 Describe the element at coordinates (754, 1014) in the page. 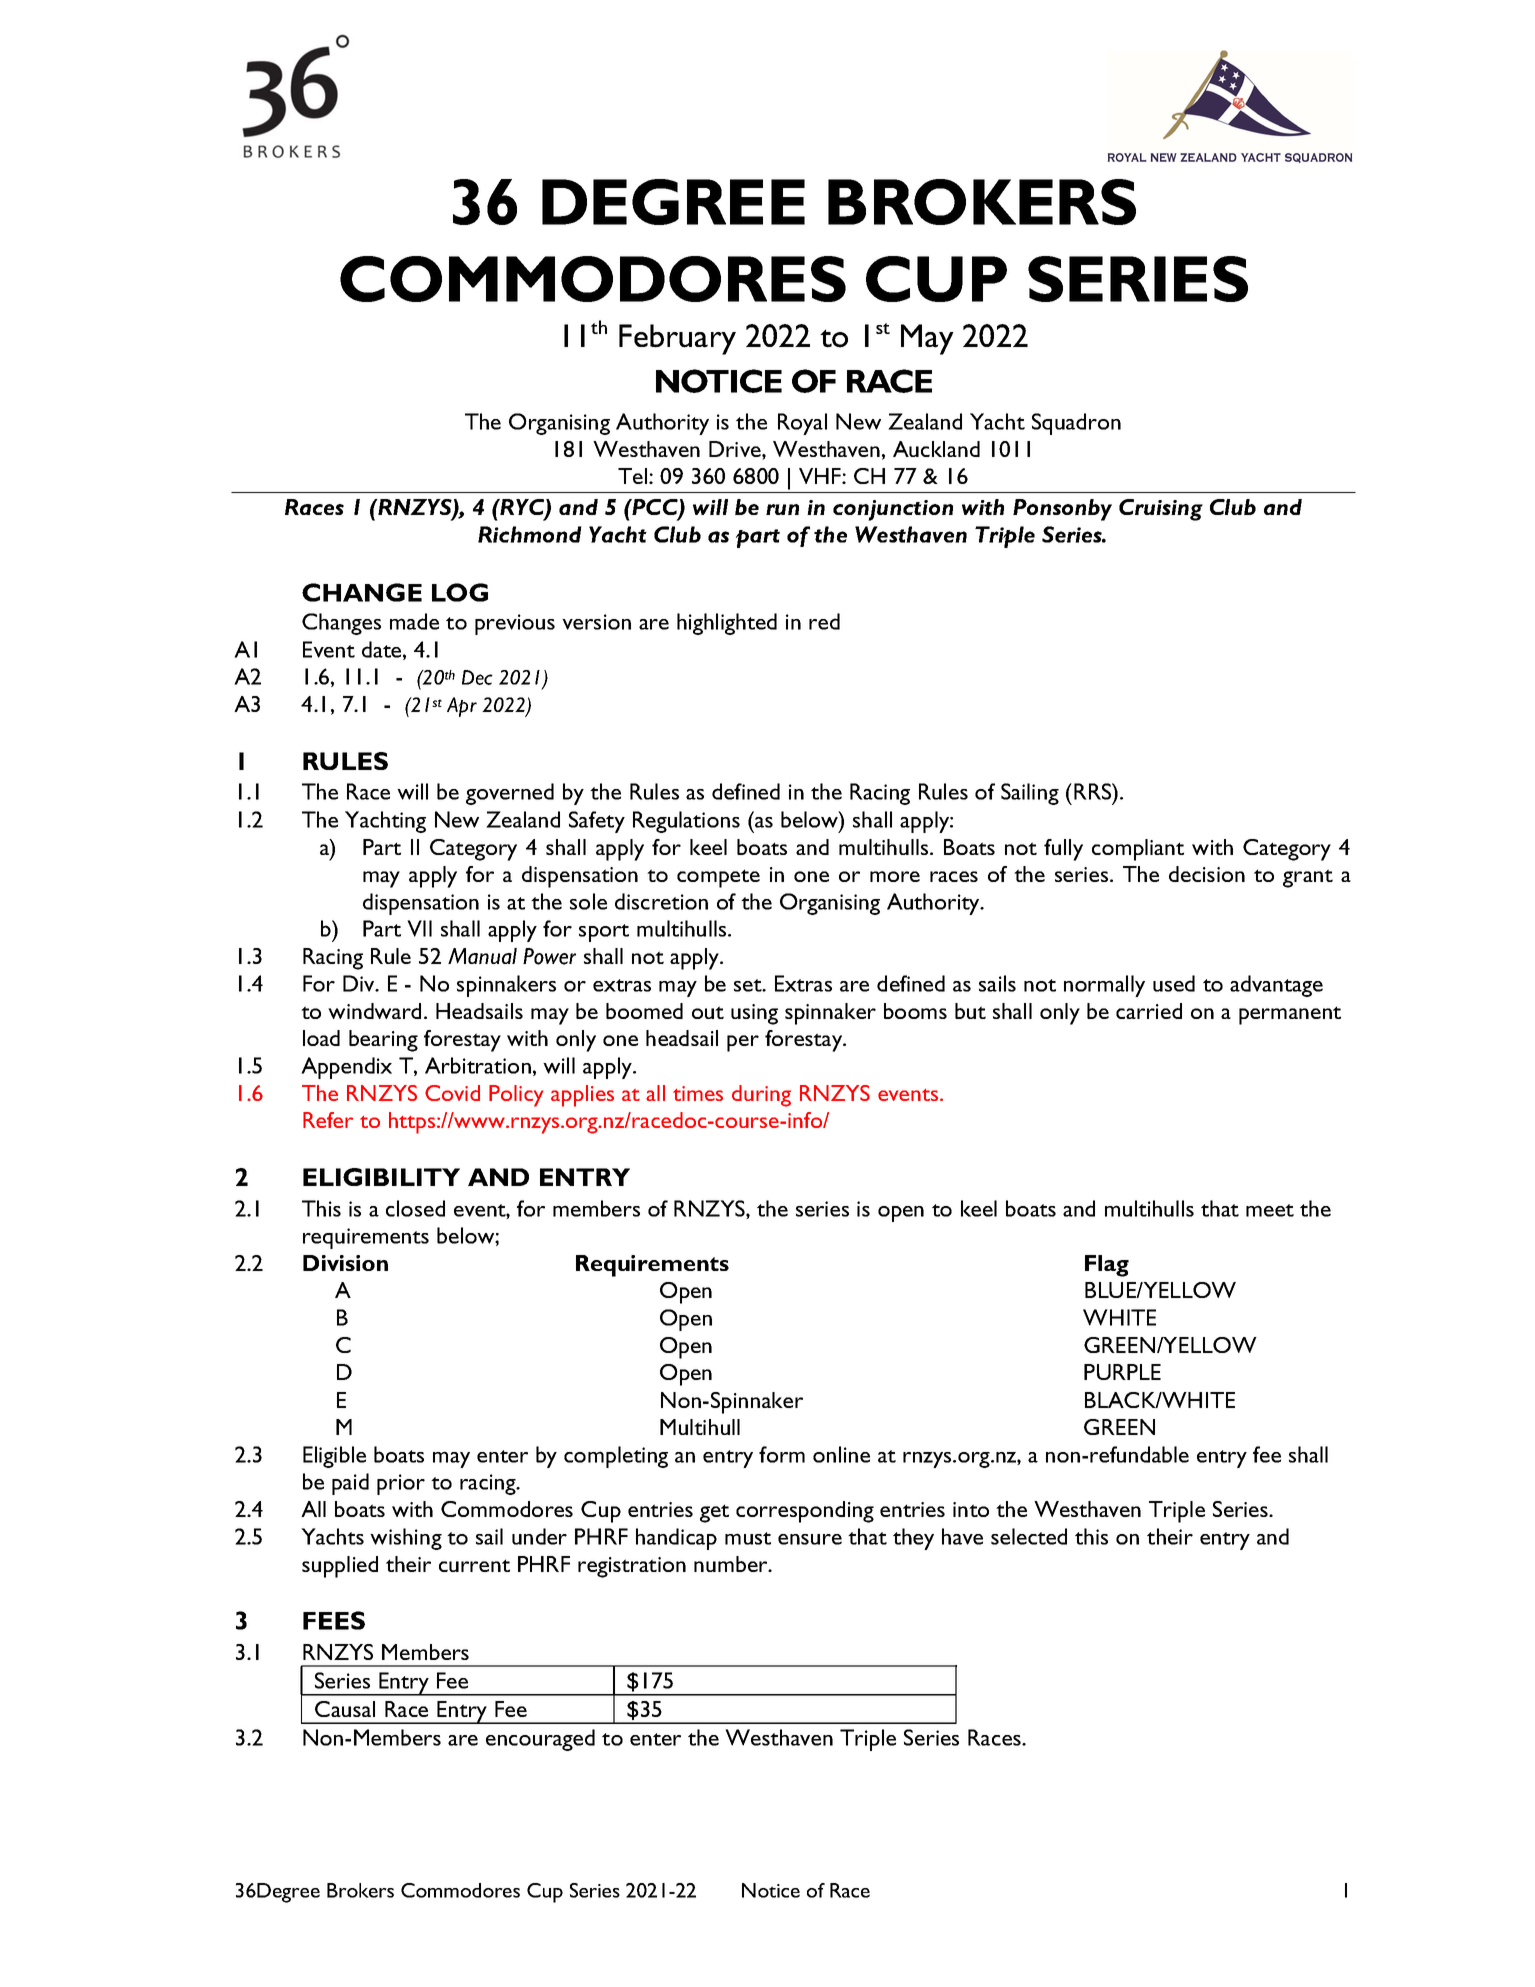

I see `using` at that location.
